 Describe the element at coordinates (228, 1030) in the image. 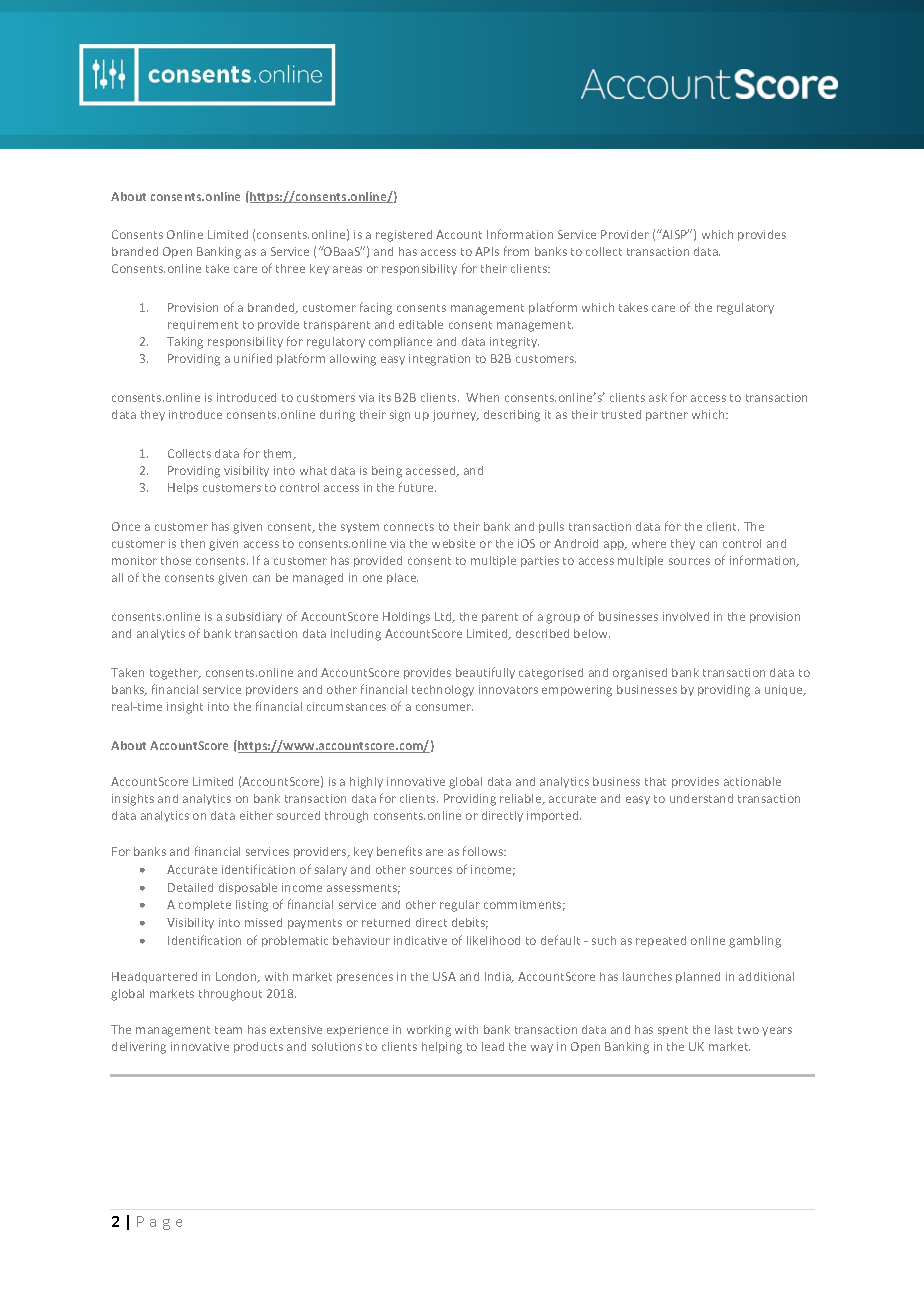

I see `team` at that location.
